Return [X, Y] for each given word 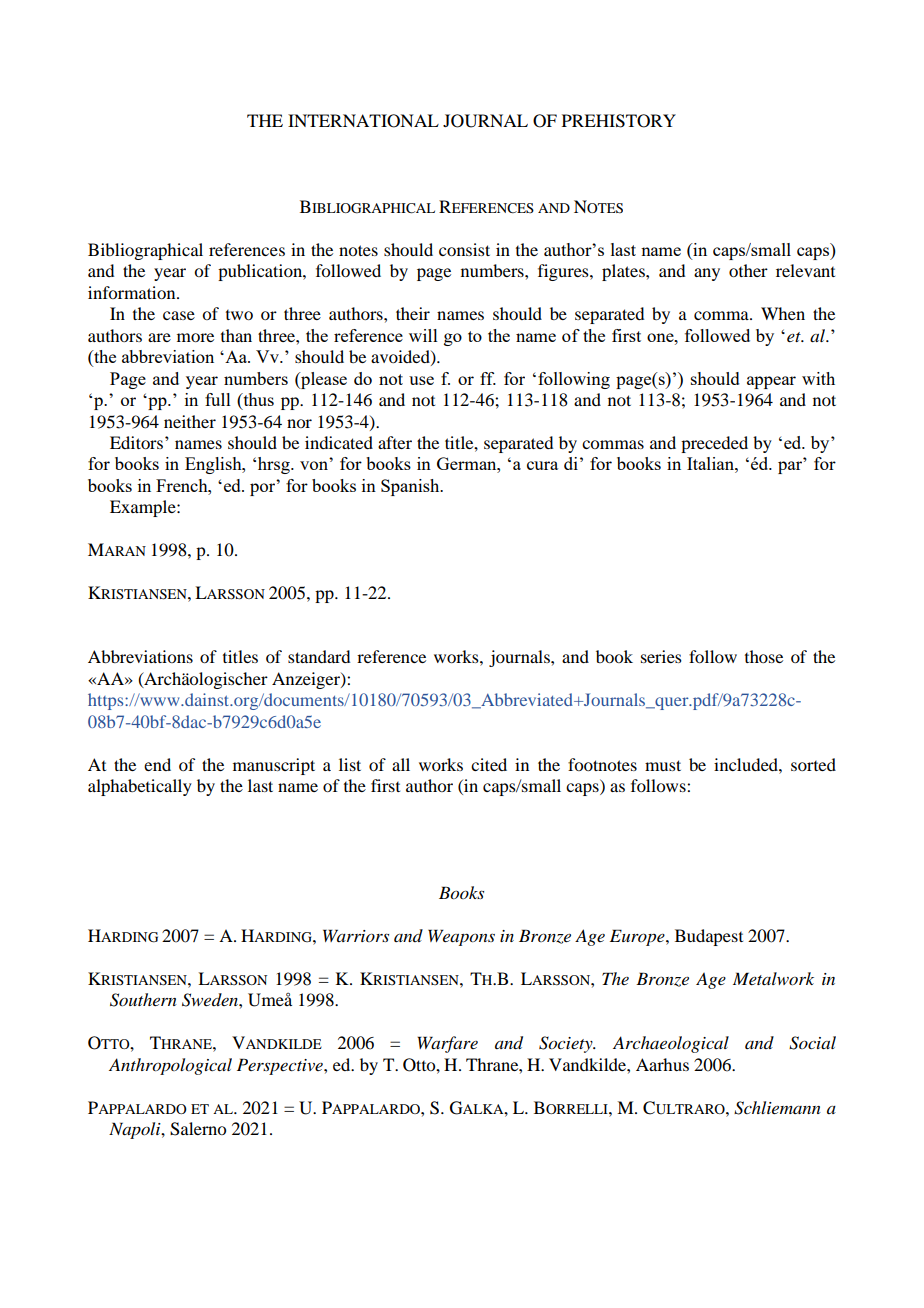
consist [464, 249]
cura [542, 465]
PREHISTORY [619, 121]
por [264, 488]
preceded [714, 444]
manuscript [274, 766]
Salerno [198, 1129]
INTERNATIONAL [363, 121]
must [663, 765]
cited [489, 764]
